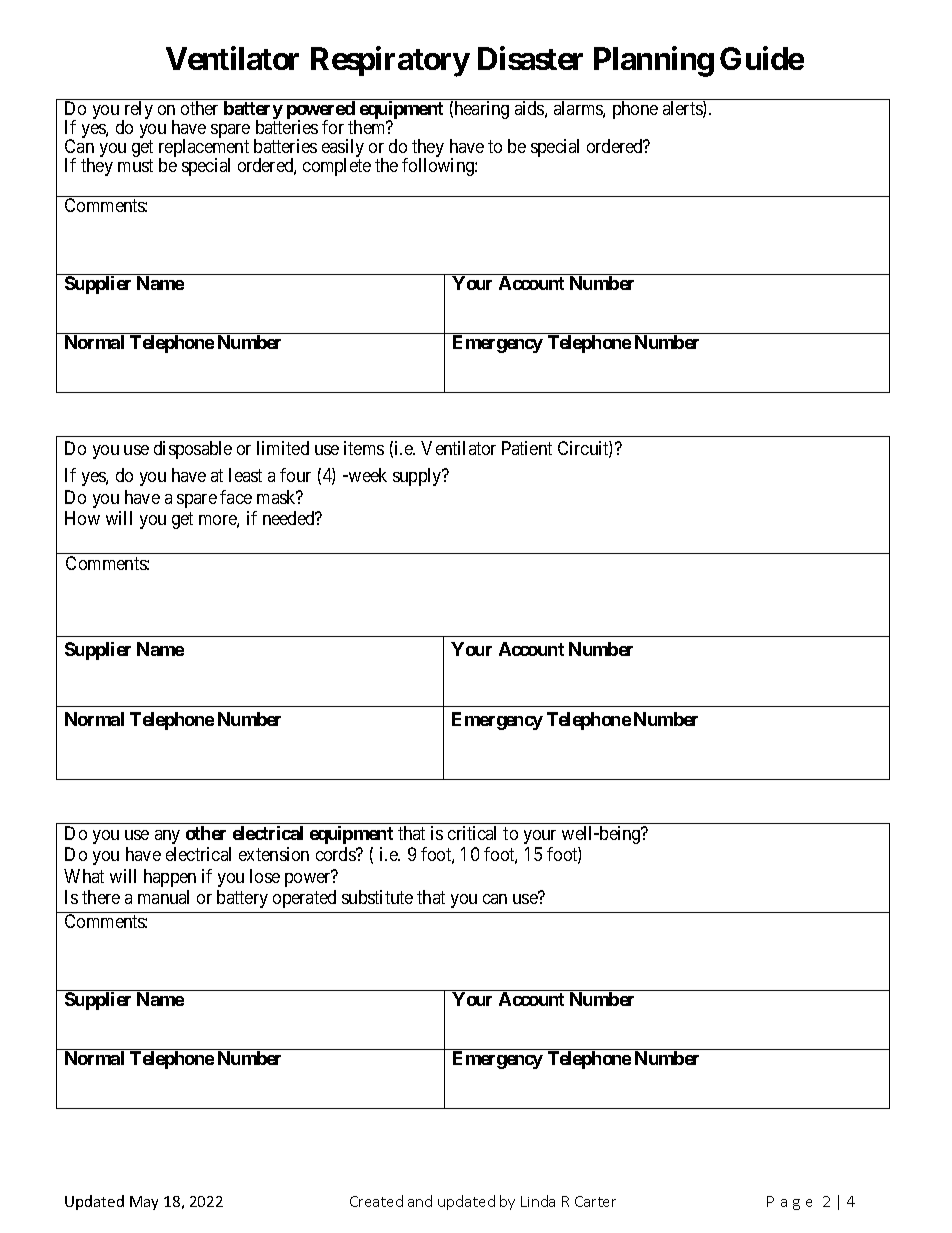  Describe the element at coordinates (538, 1201) in the screenshot. I see `Linda` at that location.
